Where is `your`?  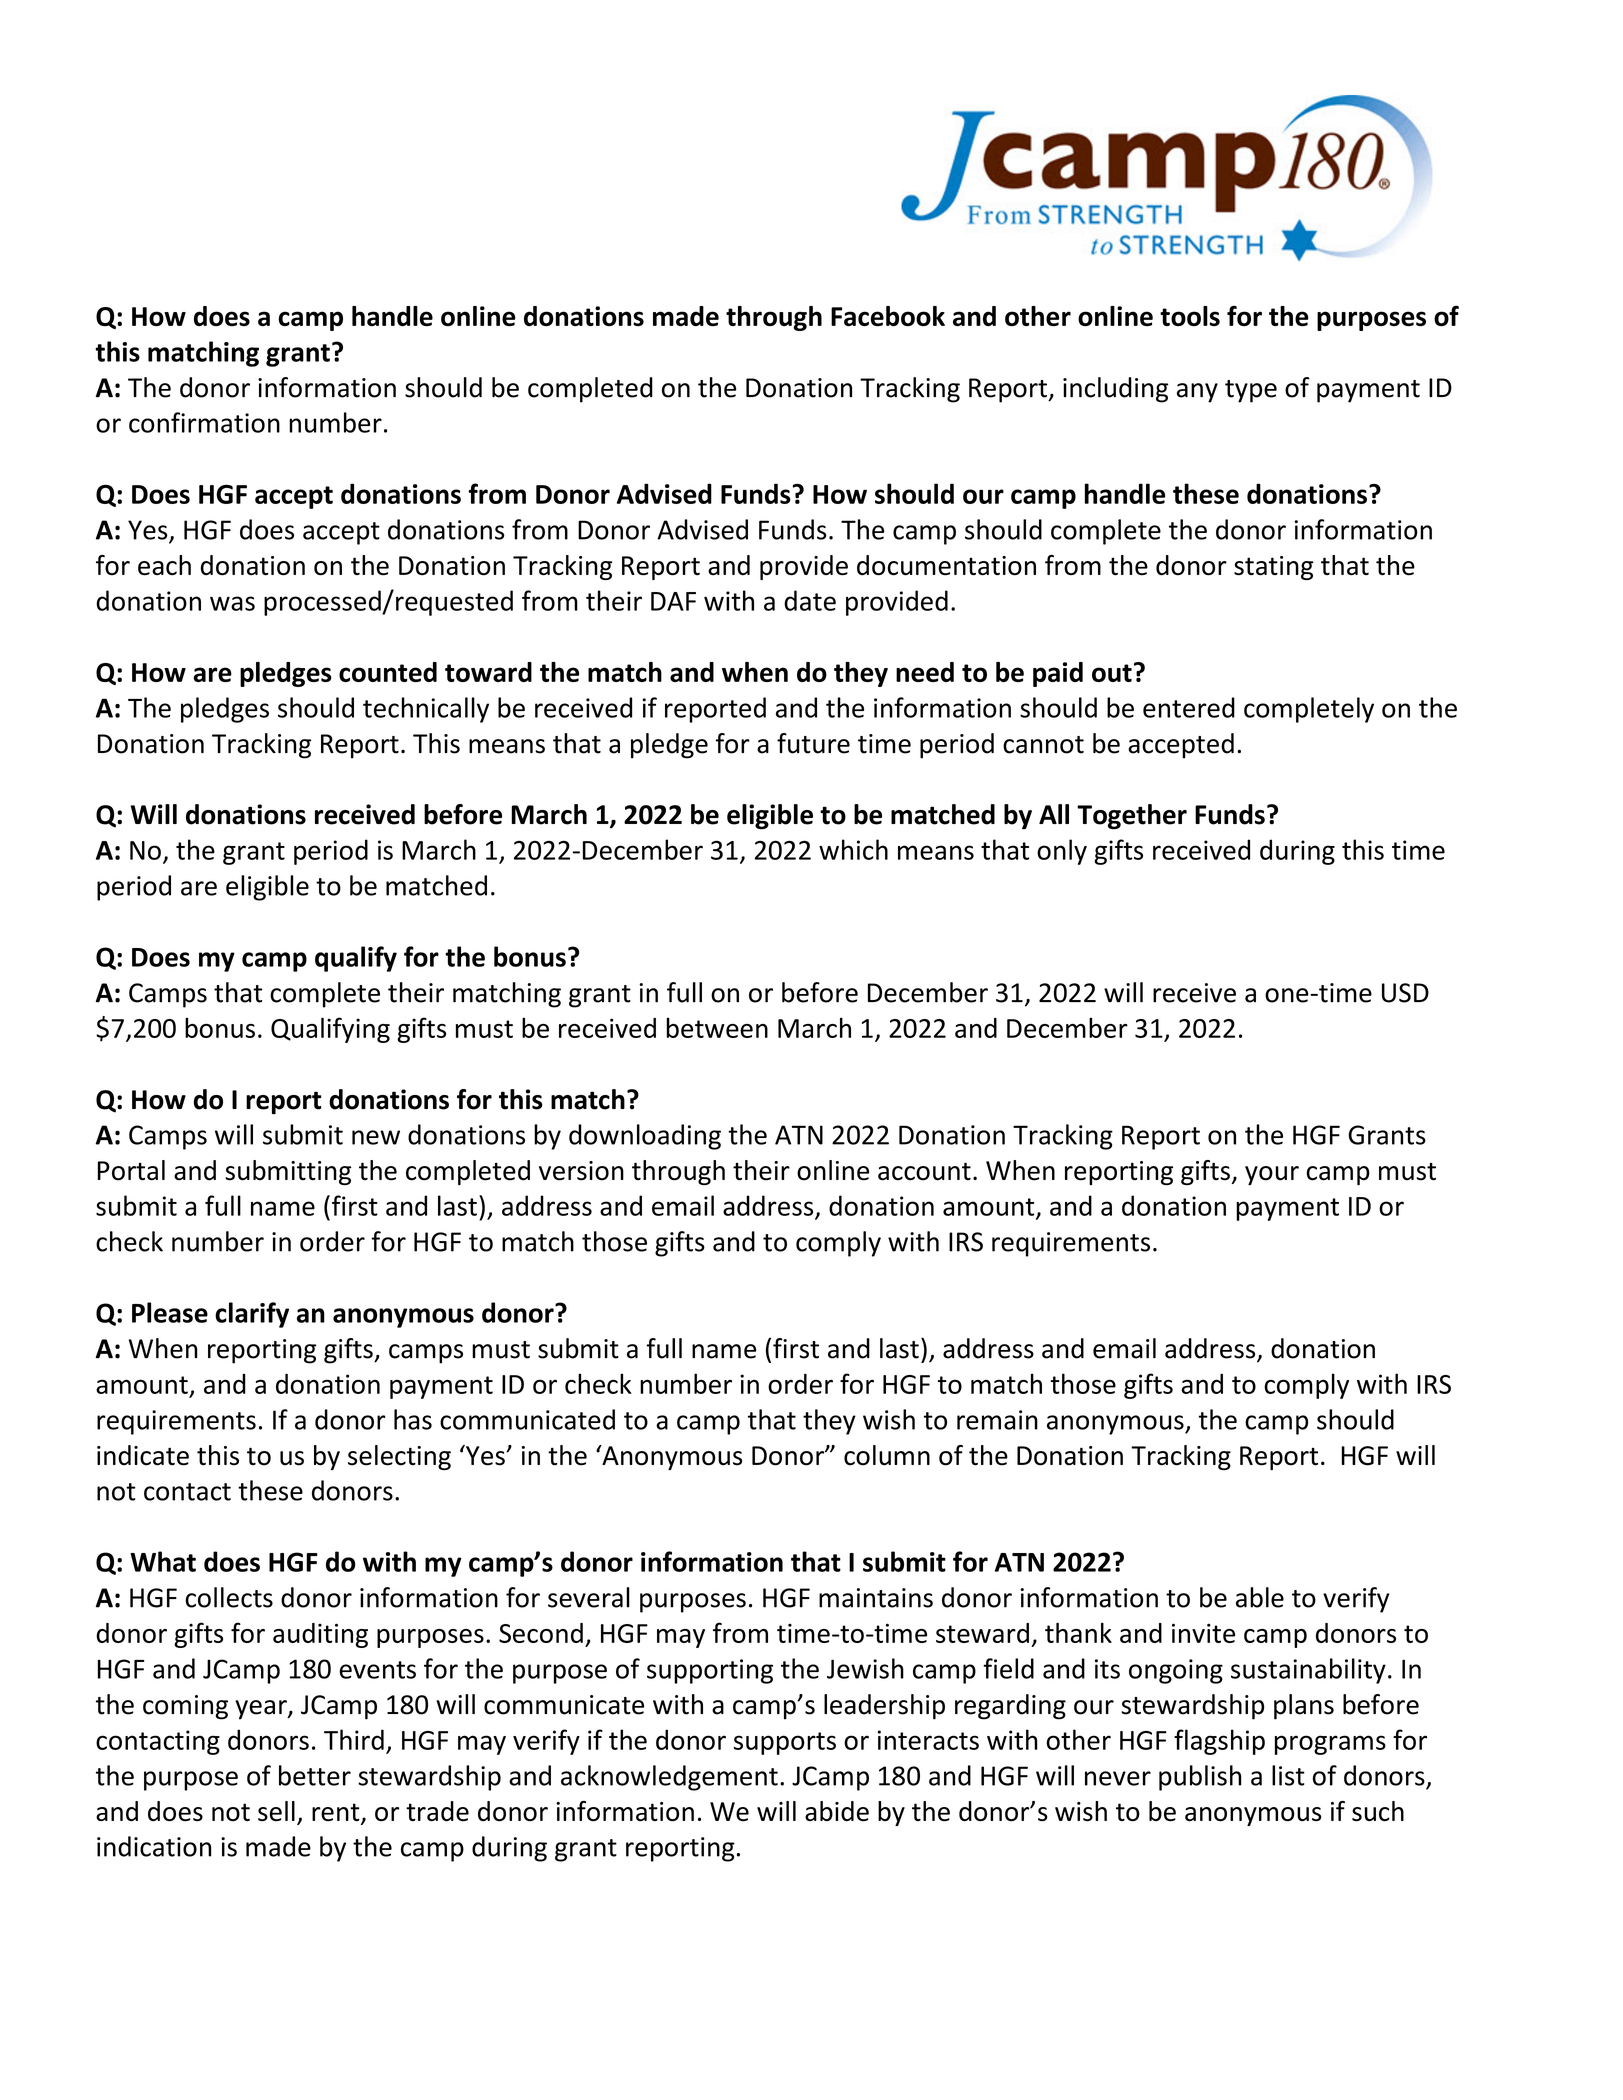
your is located at coordinates (1272, 1175).
